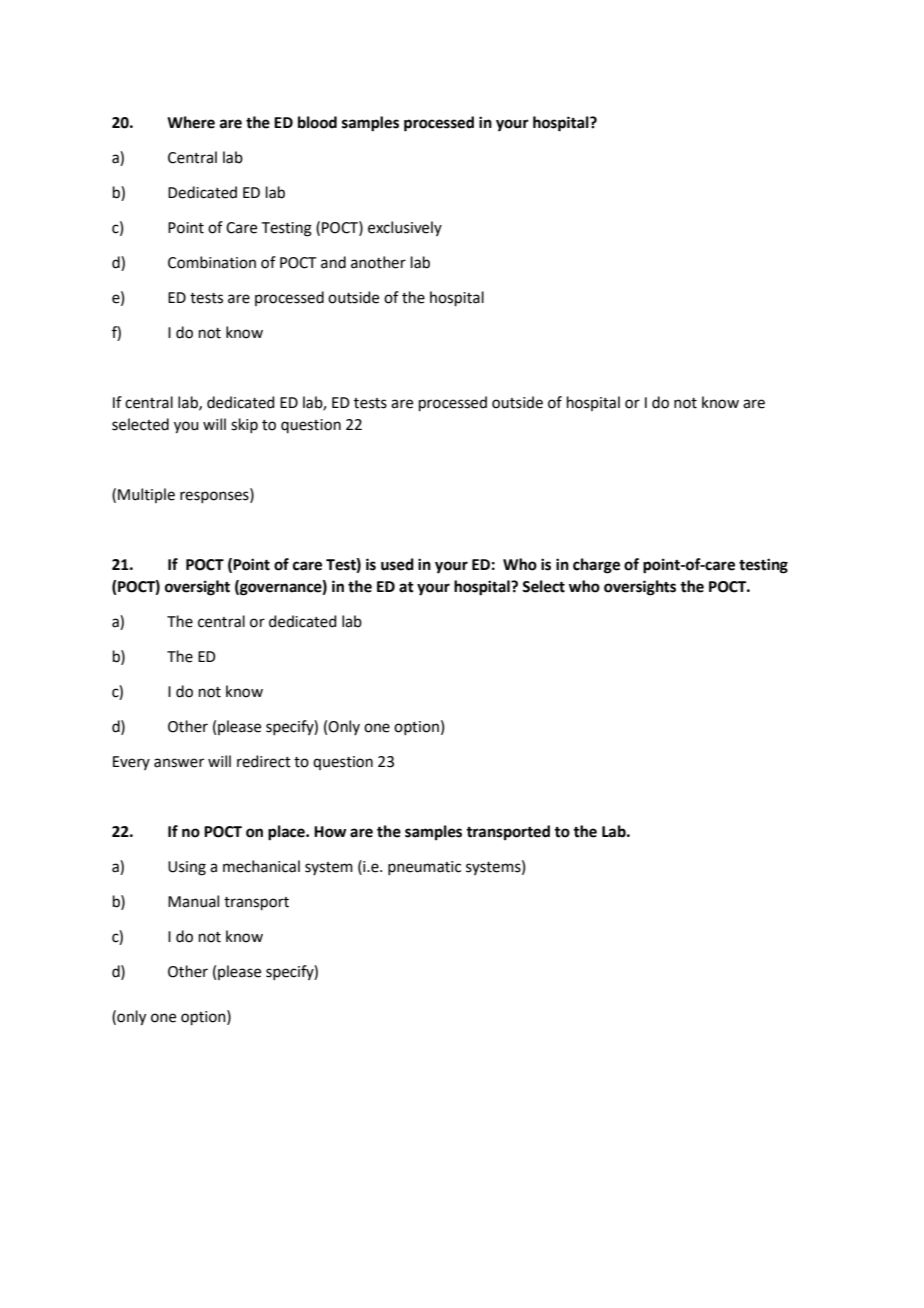 The image size is (924, 1308). Describe the element at coordinates (596, 566) in the page. I see `charge` at that location.
